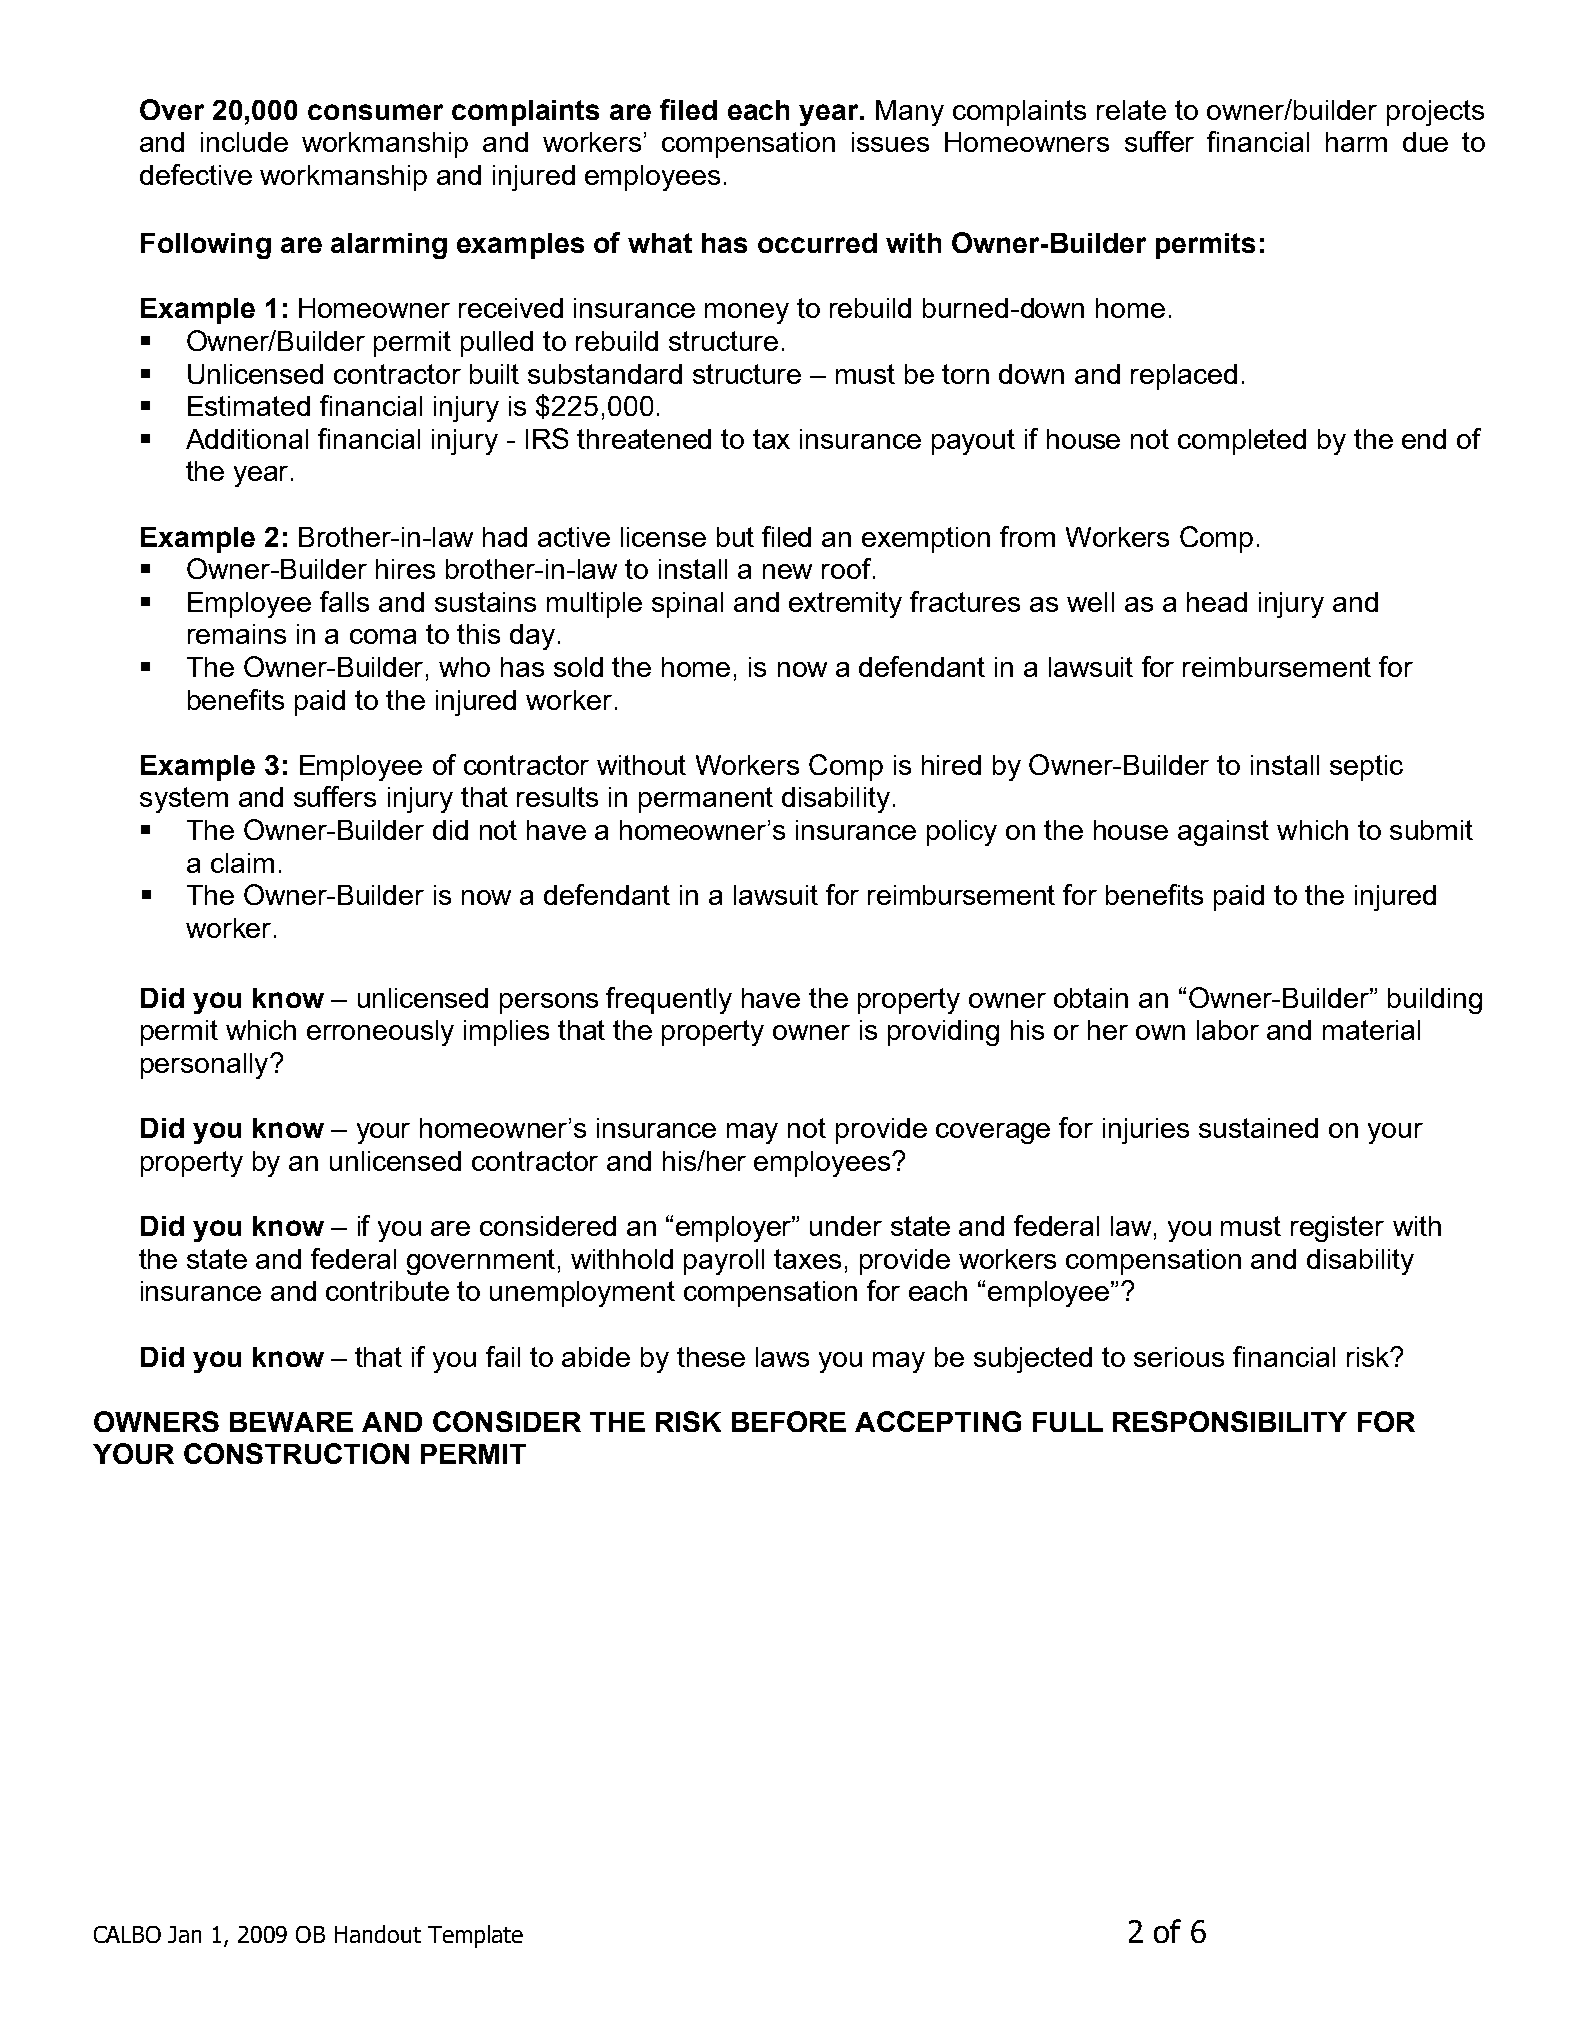 Image resolution: width=1578 pixels, height=2042 pixels. Describe the element at coordinates (475, 1936) in the page. I see `Template` at that location.
